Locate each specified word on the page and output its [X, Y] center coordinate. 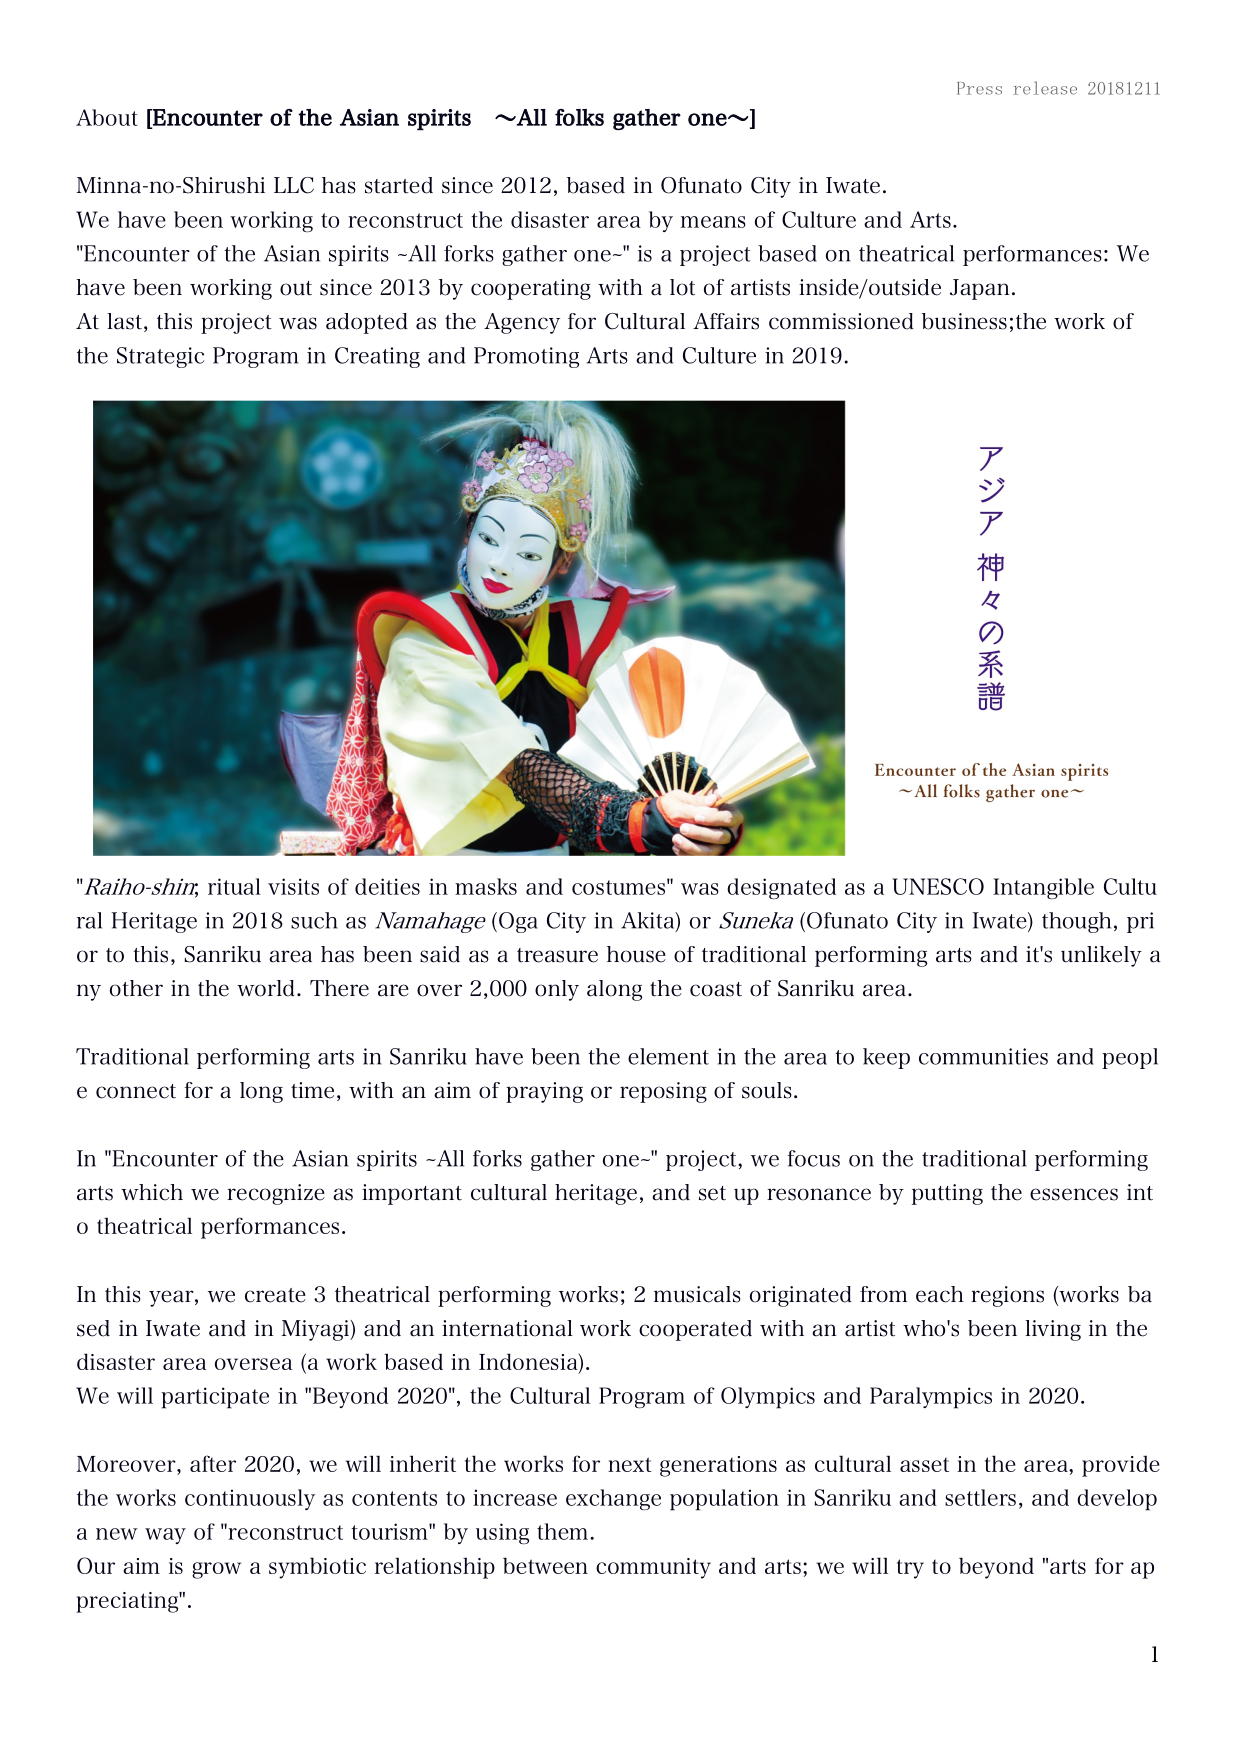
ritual [234, 886]
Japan [980, 289]
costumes [618, 887]
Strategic [160, 357]
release [1045, 88]
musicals [697, 1294]
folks [579, 117]
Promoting [526, 357]
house [636, 954]
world [266, 988]
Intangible [1043, 888]
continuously [250, 1499]
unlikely [1101, 956]
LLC [294, 185]
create [275, 1295]
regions [1007, 1296]
